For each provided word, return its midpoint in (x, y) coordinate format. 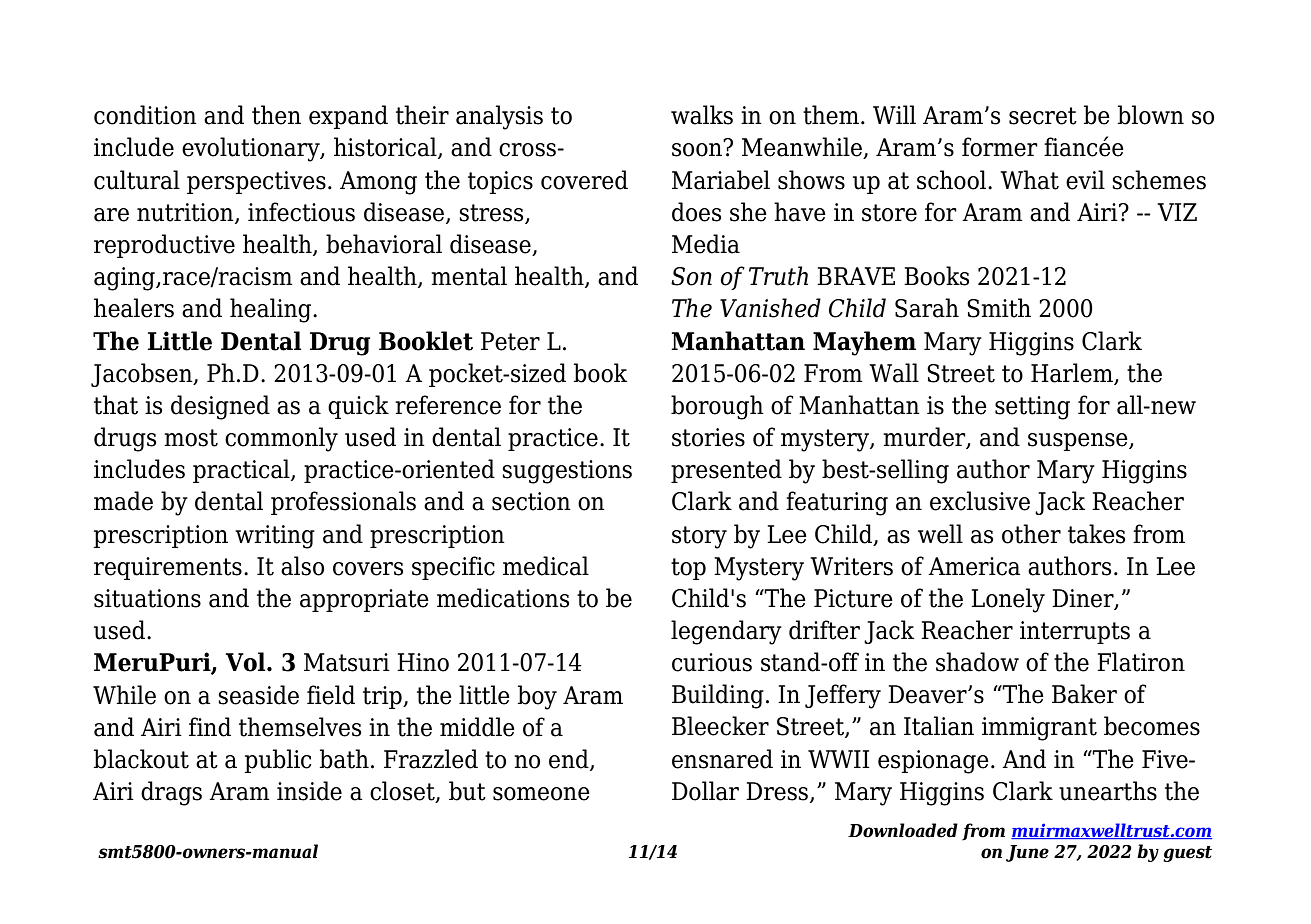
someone (541, 794)
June (1027, 853)
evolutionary (252, 149)
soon (698, 149)
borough (717, 407)
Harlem (1073, 374)
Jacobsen (143, 375)
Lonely (1008, 600)
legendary (726, 632)
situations (147, 598)
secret (1043, 116)
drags (171, 793)
